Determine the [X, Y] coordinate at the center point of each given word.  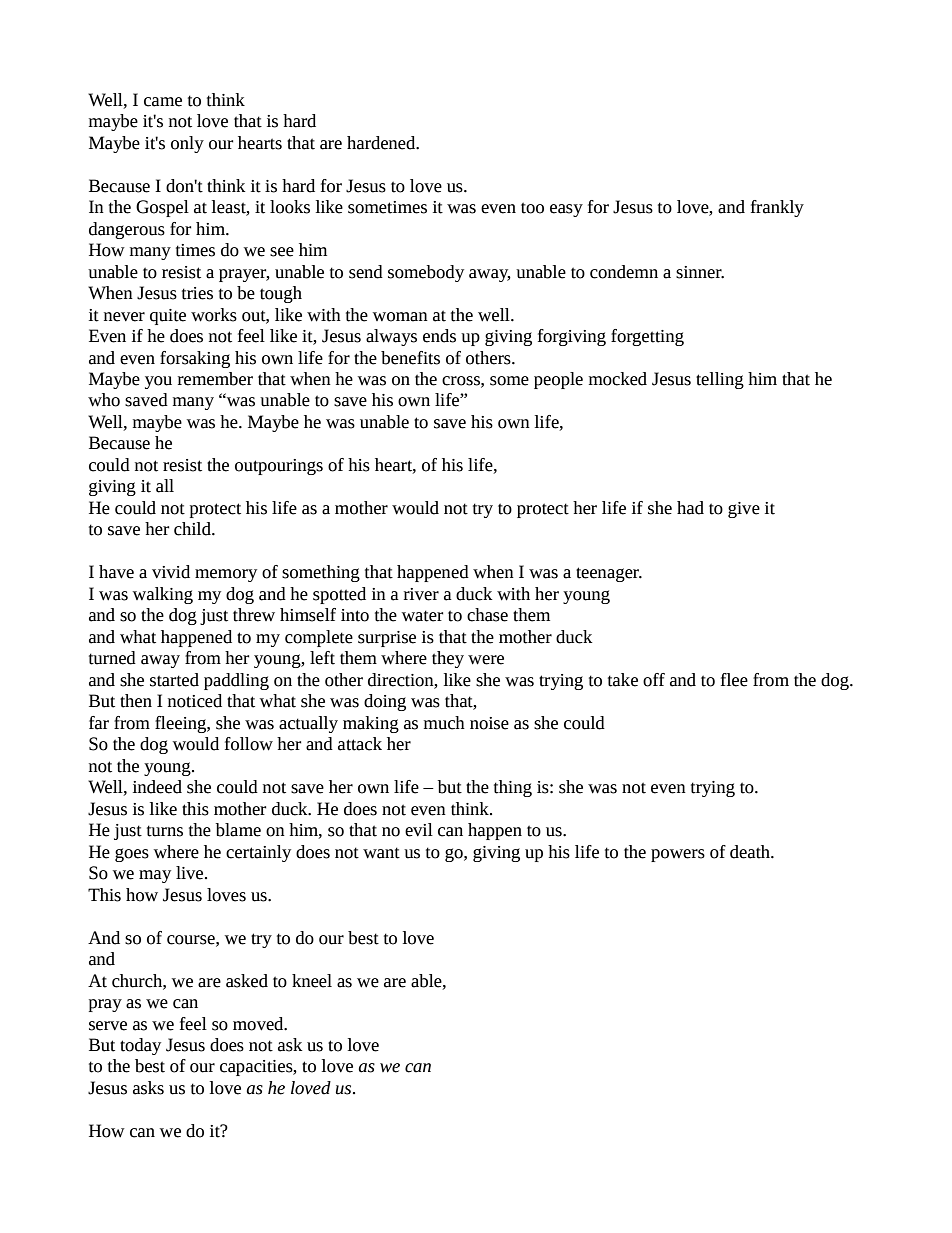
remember [215, 379]
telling [720, 380]
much [444, 723]
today [140, 1046]
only [187, 144]
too [532, 208]
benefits [410, 358]
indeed [157, 787]
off [654, 680]
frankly [777, 208]
